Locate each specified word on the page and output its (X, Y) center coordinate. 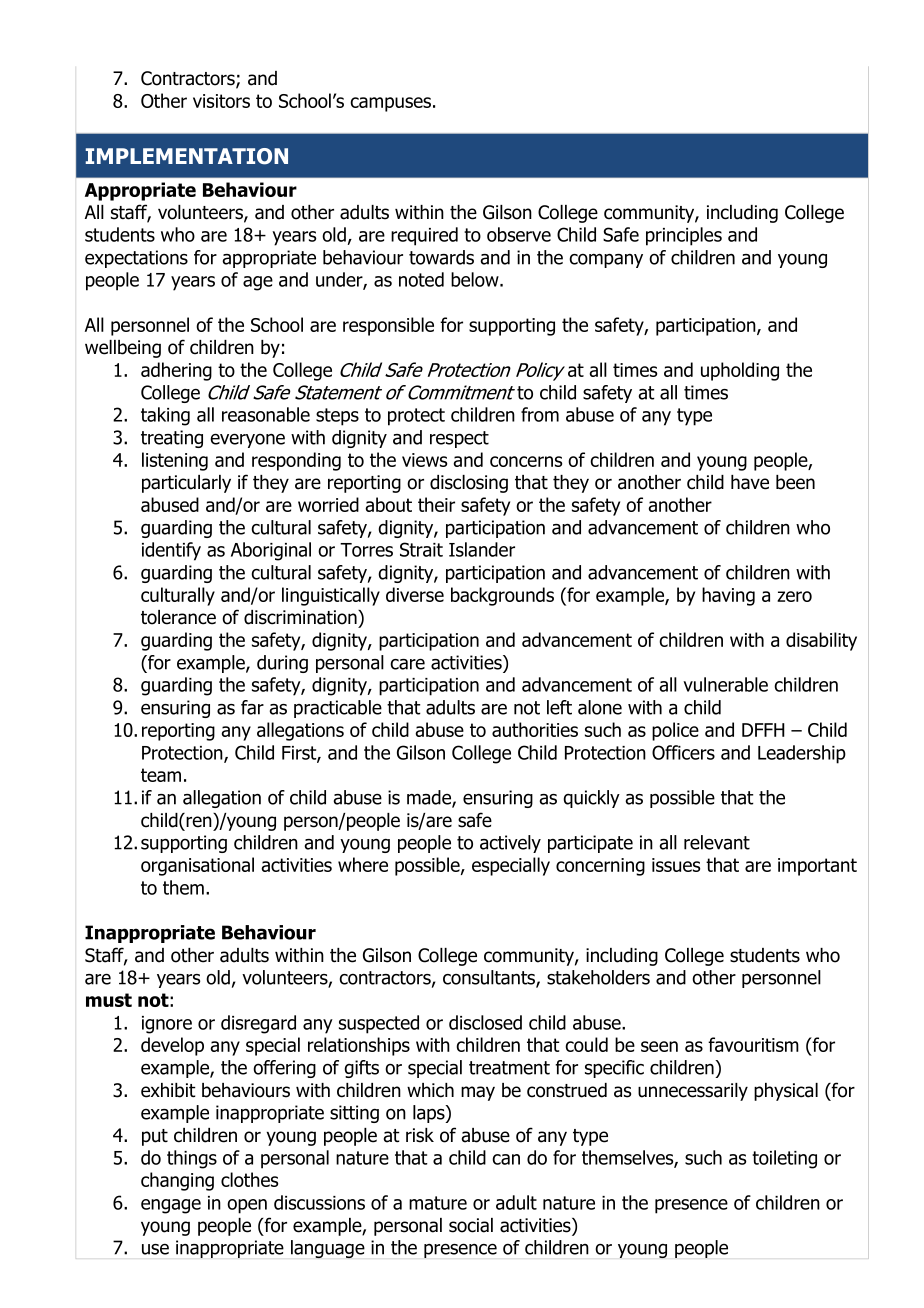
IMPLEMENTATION (187, 156)
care (407, 664)
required (424, 236)
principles (684, 236)
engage (171, 1206)
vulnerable (725, 684)
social (471, 1225)
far (252, 707)
